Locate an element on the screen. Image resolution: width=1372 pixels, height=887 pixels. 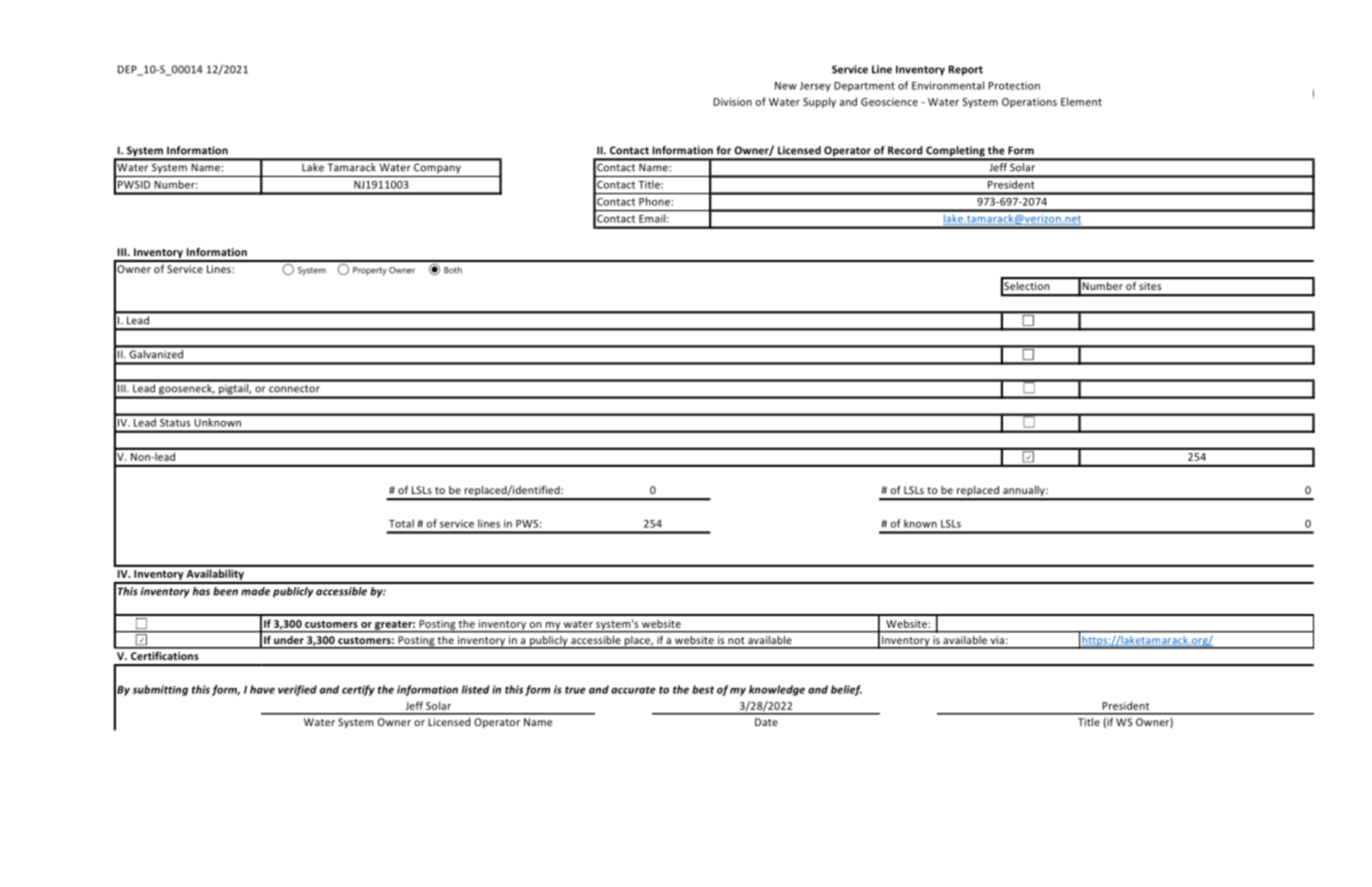
Operations is located at coordinates (1029, 103).
